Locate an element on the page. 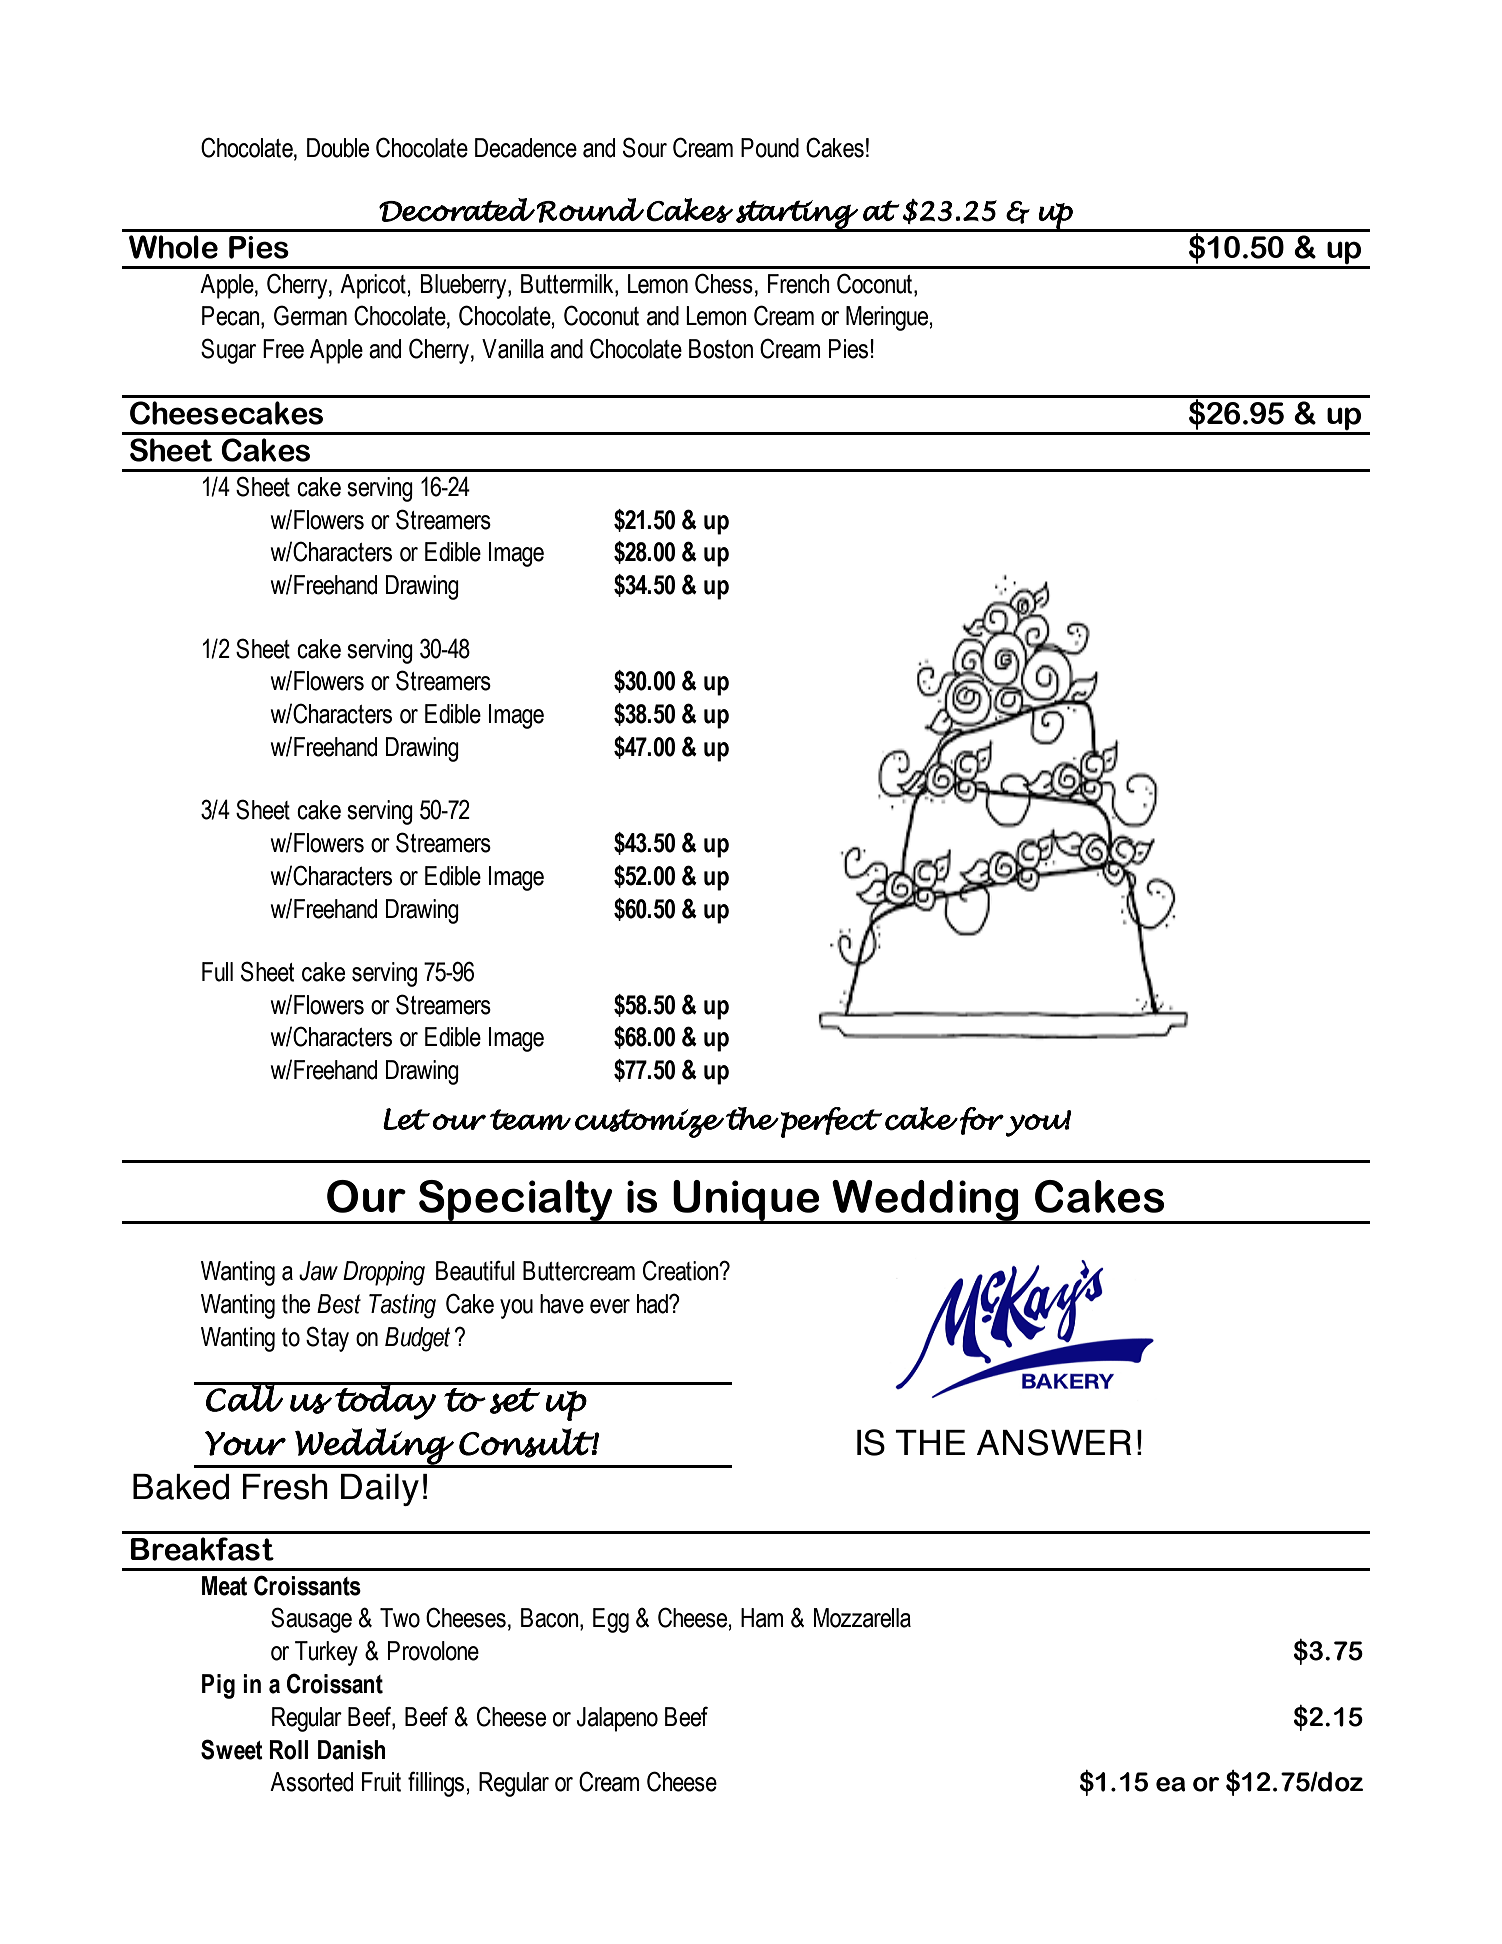 This document has width=1502, height=1944. Specialty is located at coordinates (516, 1202).
